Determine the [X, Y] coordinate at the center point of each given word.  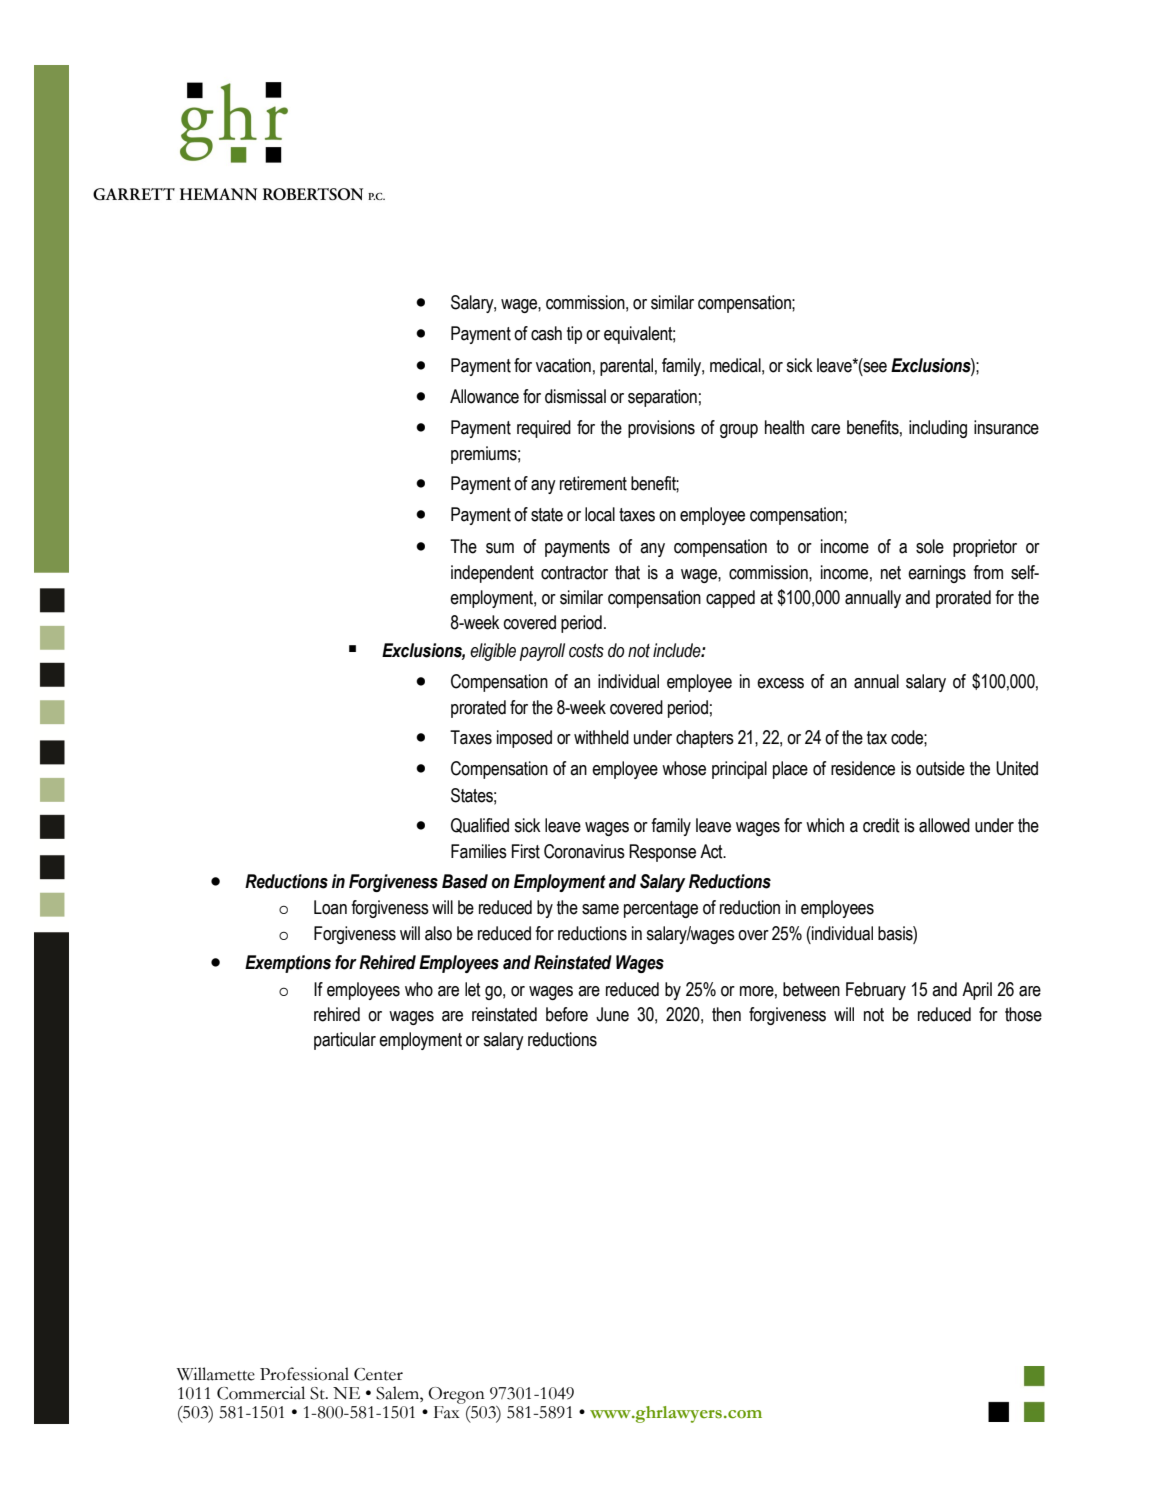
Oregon [456, 1395]
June [612, 1014]
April [977, 991]
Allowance [484, 396]
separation [662, 398]
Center [378, 1374]
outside [940, 768]
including [938, 429]
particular [345, 1041]
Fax [448, 1411]
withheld [601, 737]
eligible [493, 652]
